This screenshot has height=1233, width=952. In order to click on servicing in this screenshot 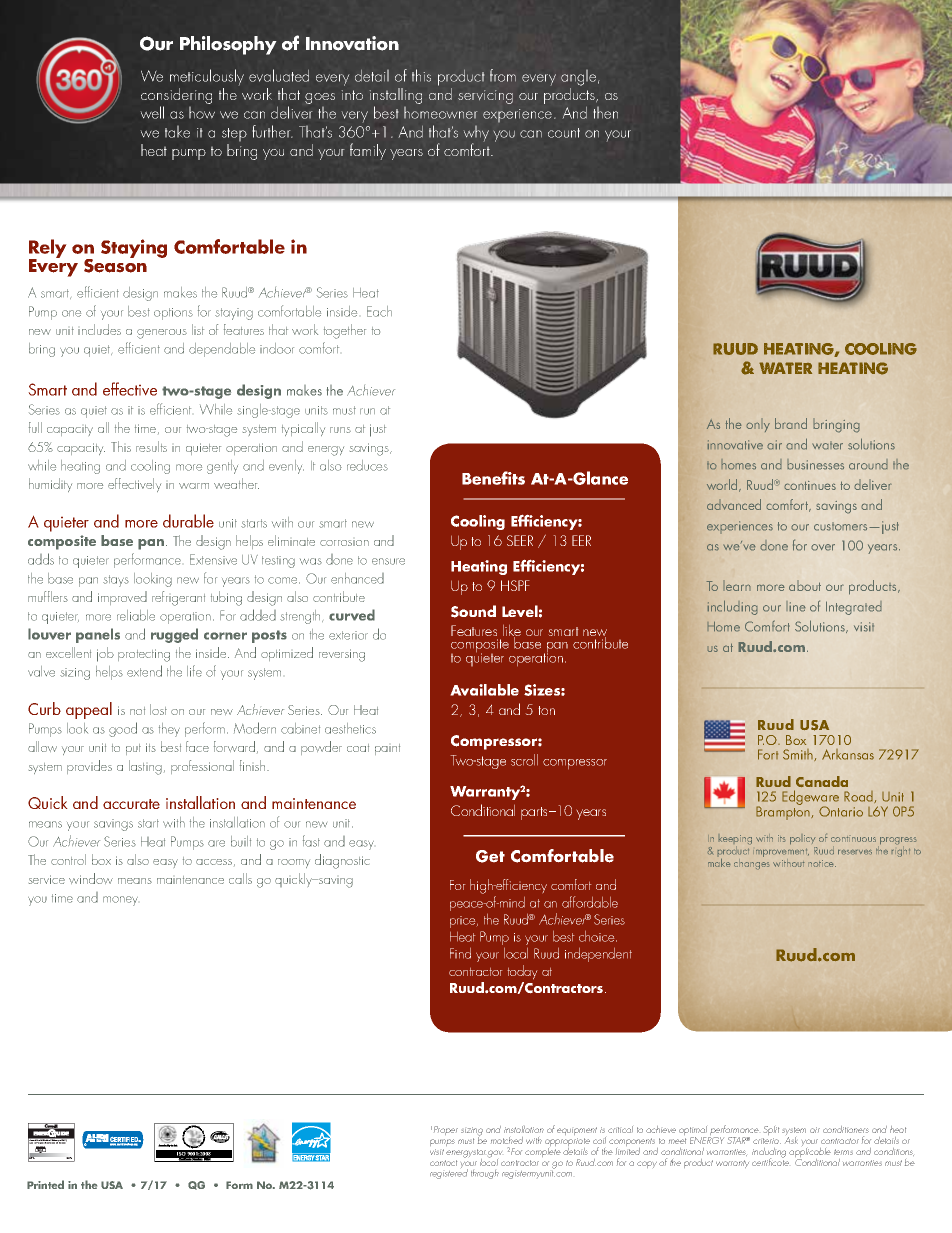, I will do `click(485, 97)`.
